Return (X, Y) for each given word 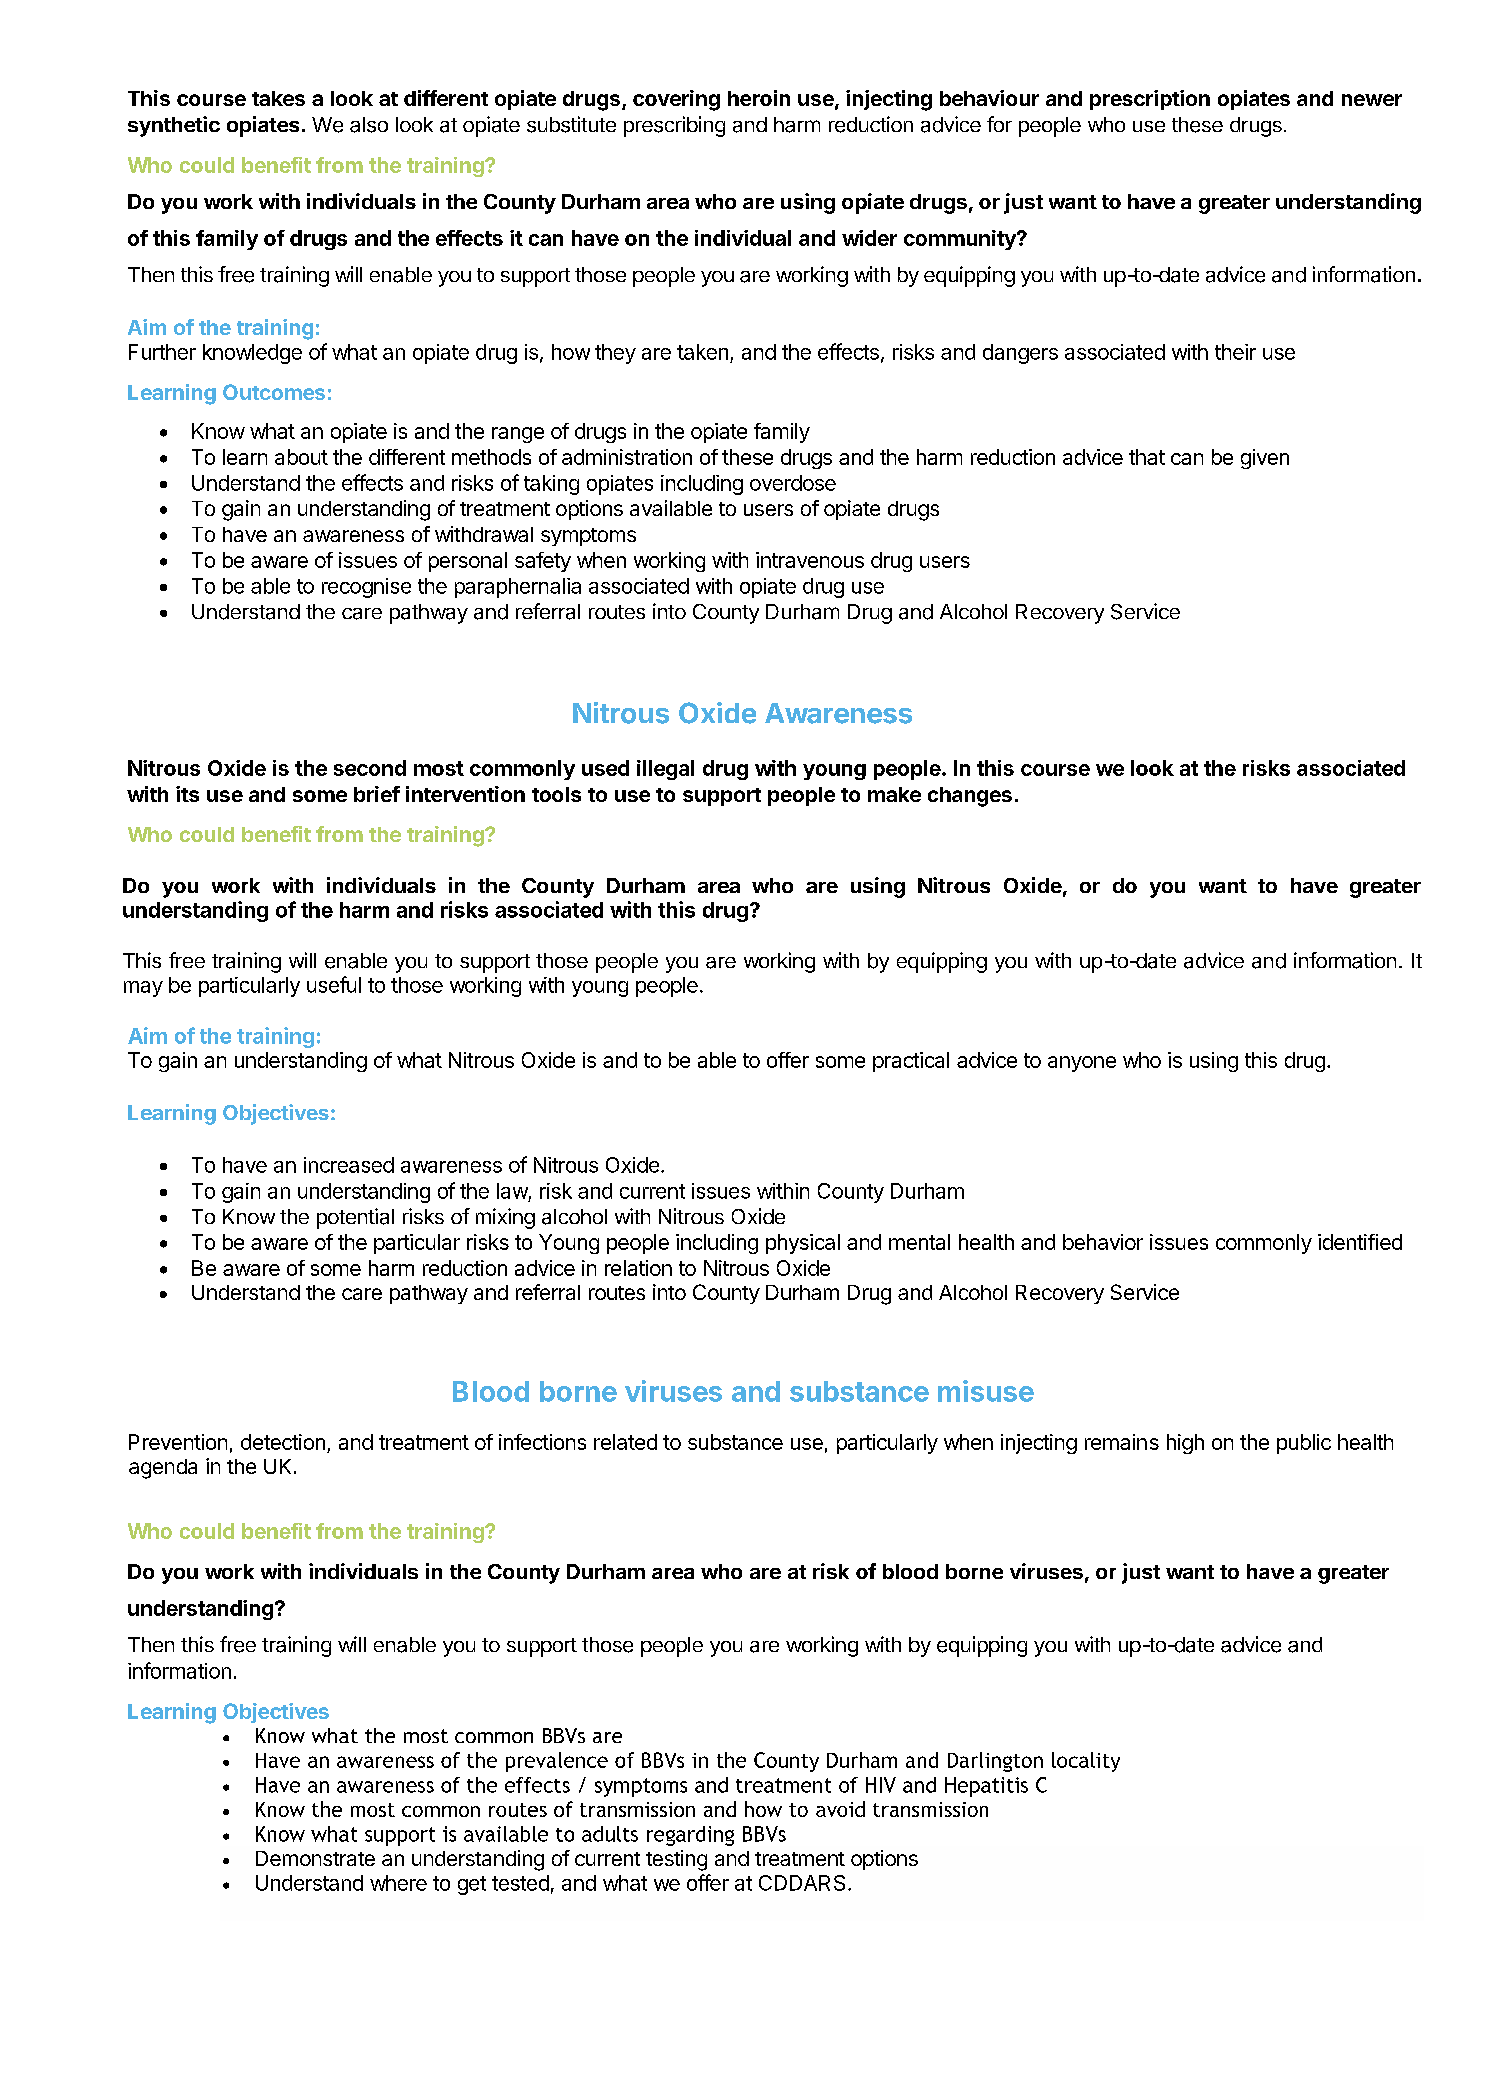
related (625, 1442)
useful (334, 984)
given (1265, 459)
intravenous (810, 560)
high (1185, 1444)
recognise (366, 588)
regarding (690, 1836)
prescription (1150, 100)
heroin (759, 98)
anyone (1082, 1064)
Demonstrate (315, 1858)
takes (278, 98)
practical (911, 1062)
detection (283, 1442)
